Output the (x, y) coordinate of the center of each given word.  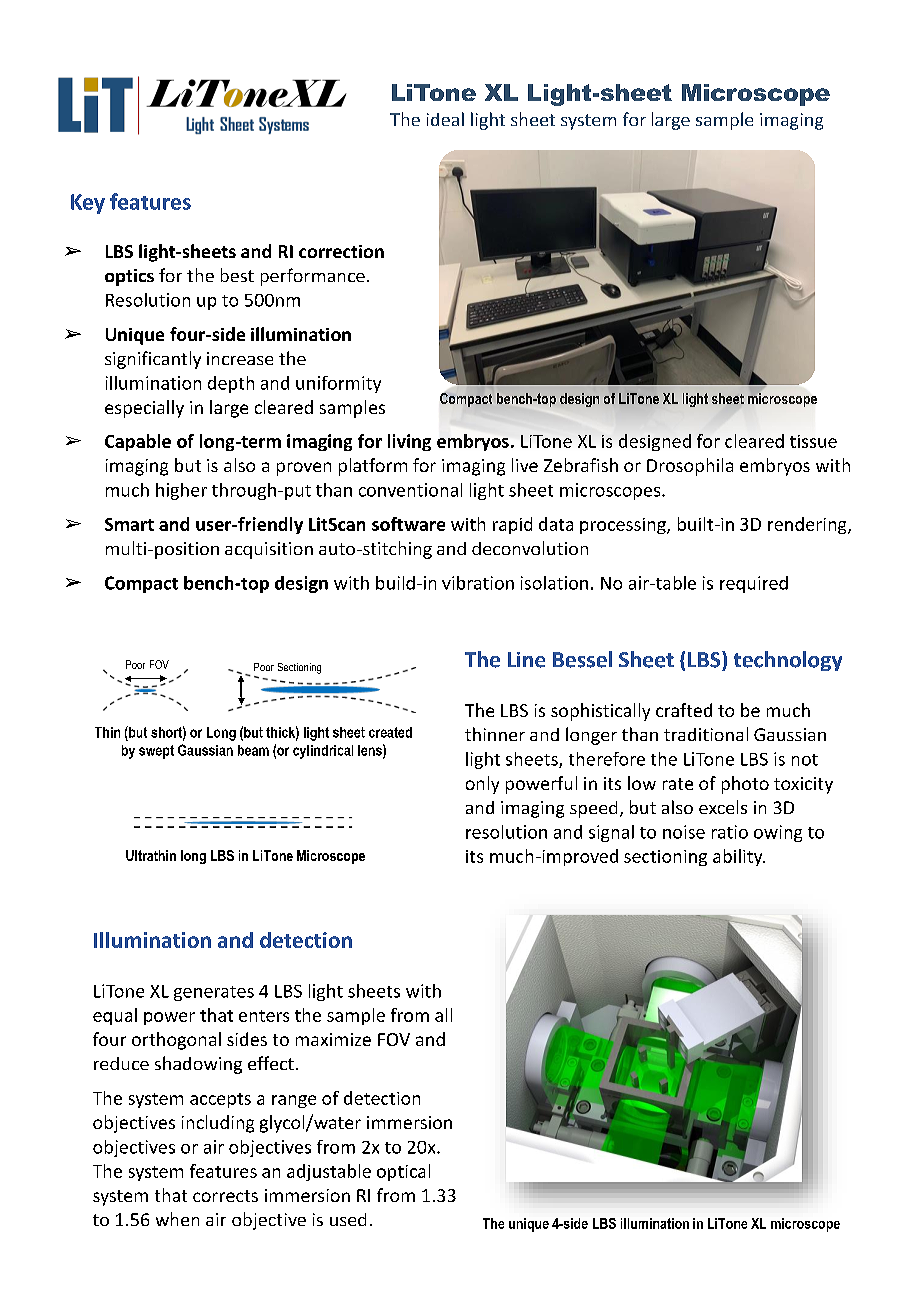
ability (739, 857)
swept (156, 752)
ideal (445, 119)
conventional (410, 490)
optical (403, 1172)
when (177, 1219)
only (482, 785)
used (348, 1219)
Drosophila (690, 467)
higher (181, 491)
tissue (813, 441)
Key (88, 204)
